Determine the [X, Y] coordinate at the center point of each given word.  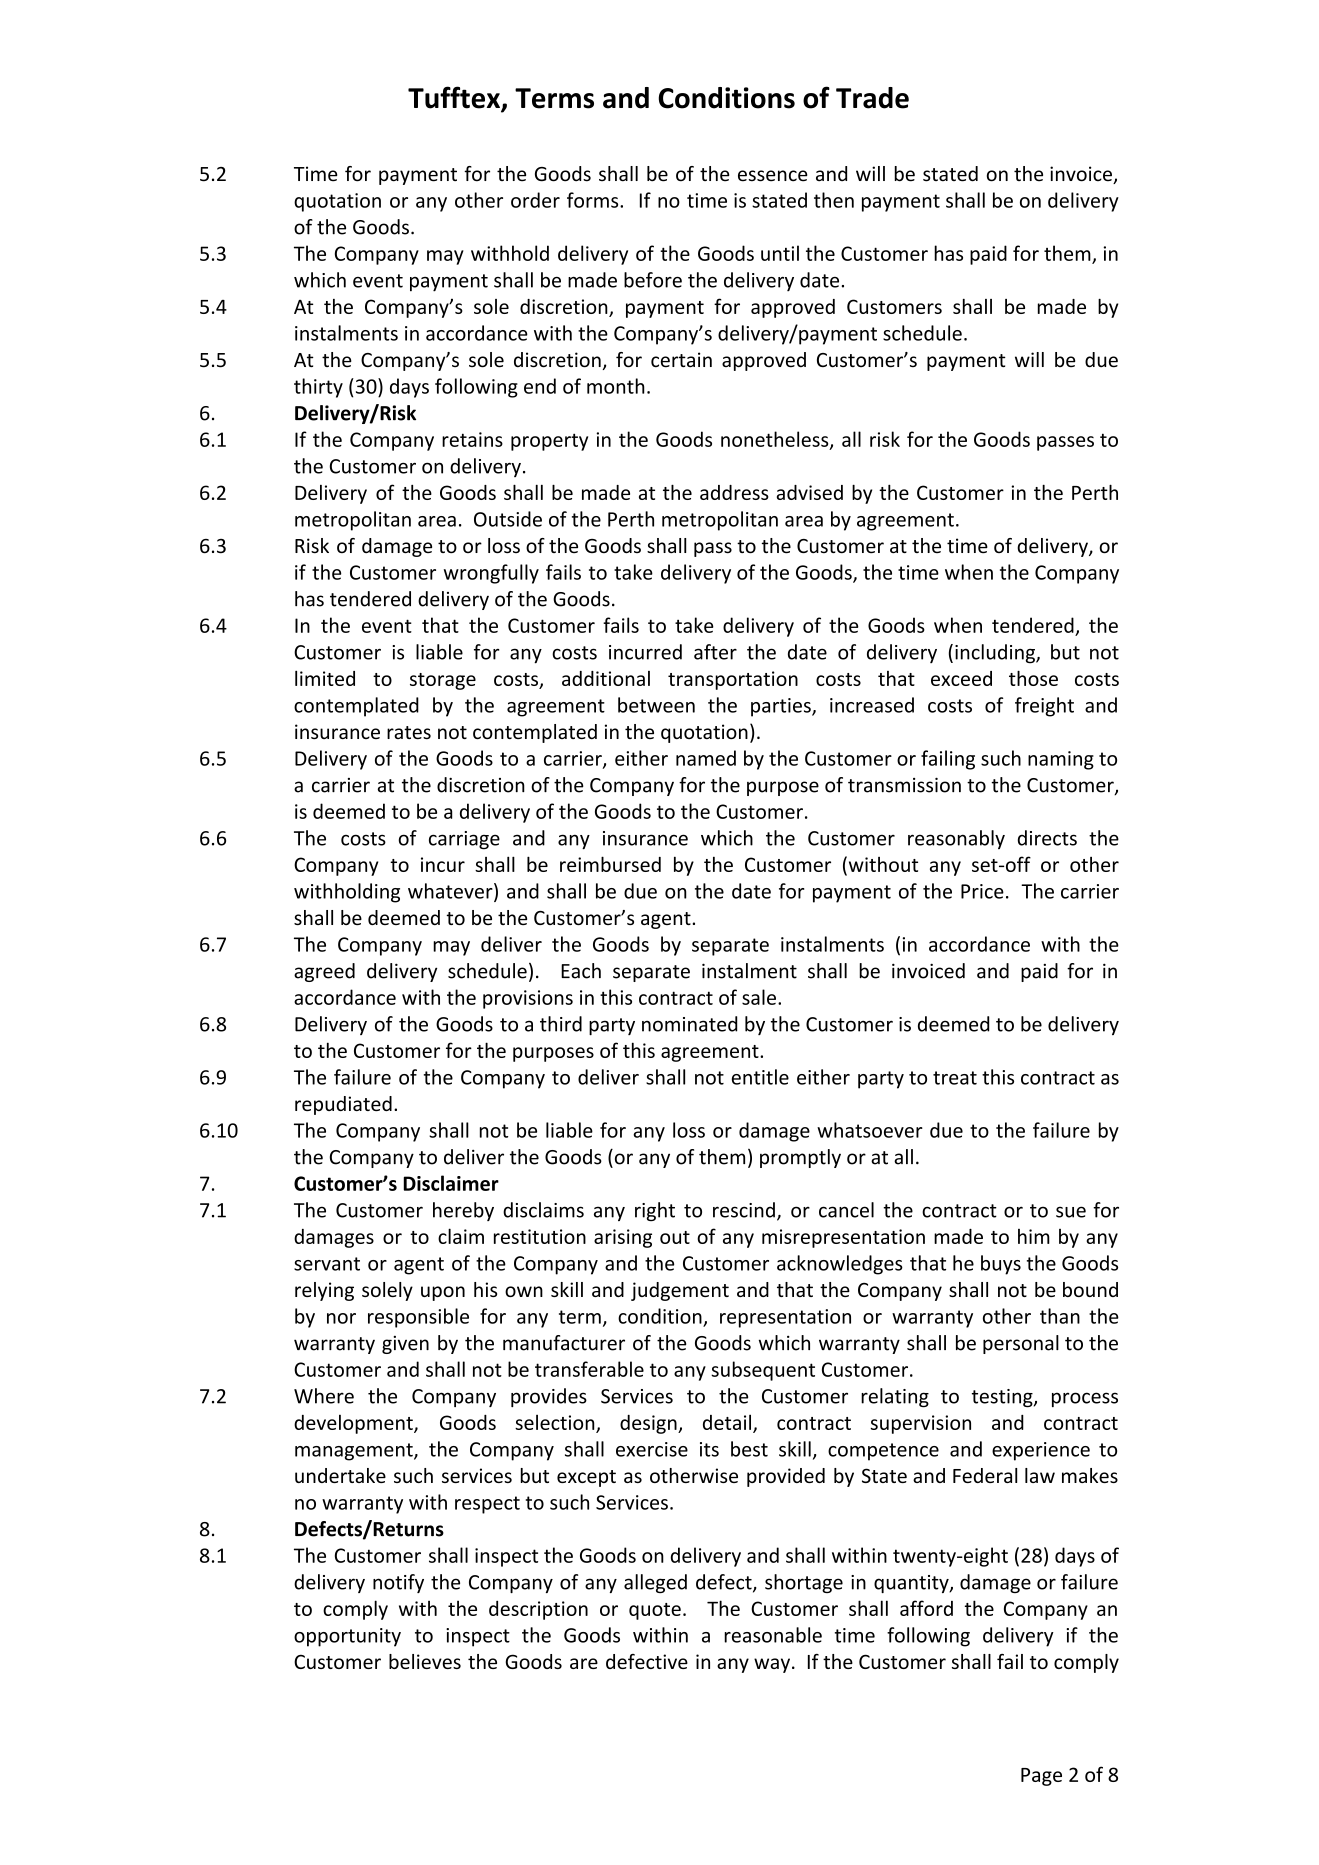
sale [759, 997]
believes [425, 1661]
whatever [451, 892]
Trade [872, 98]
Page [1041, 1777]
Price [982, 891]
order [535, 200]
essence [773, 176]
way [772, 1665]
